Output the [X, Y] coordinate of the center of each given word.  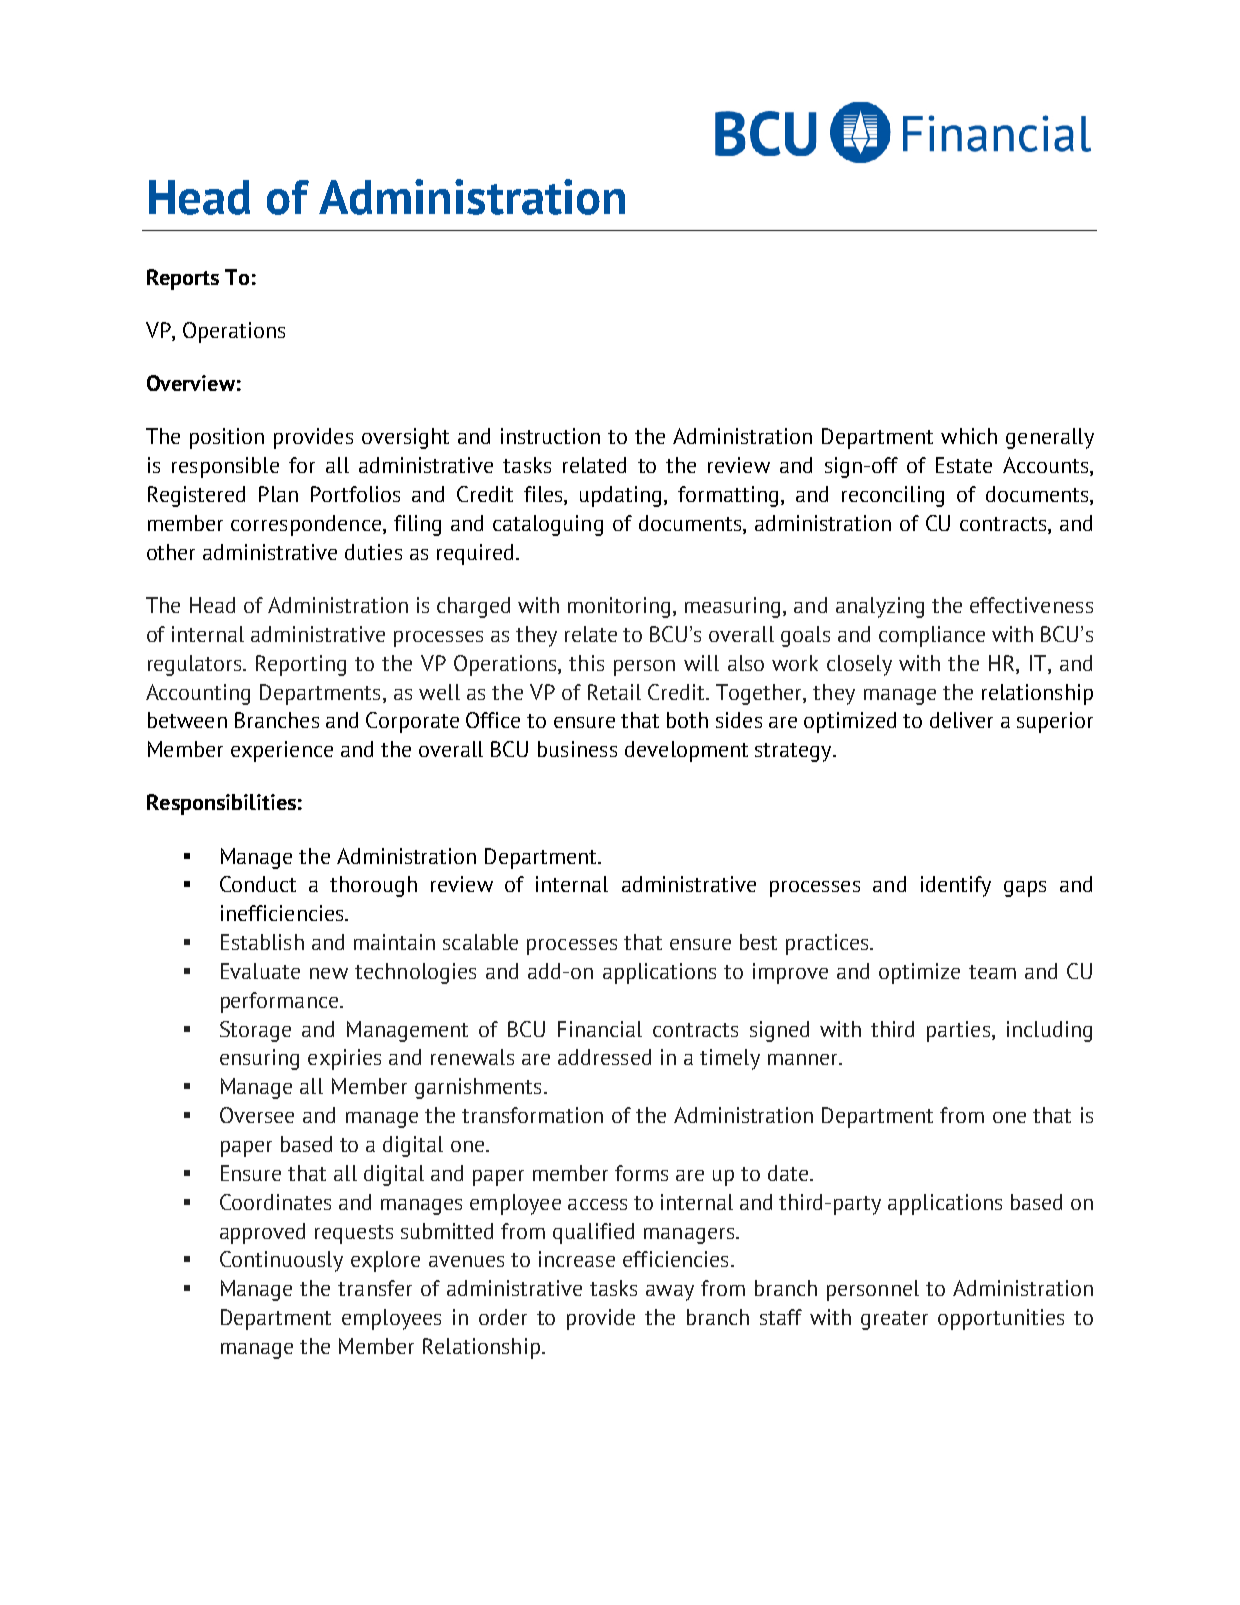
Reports [183, 279]
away [670, 1293]
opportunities [1001, 1319]
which [969, 436]
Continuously [281, 1261]
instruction [550, 436]
